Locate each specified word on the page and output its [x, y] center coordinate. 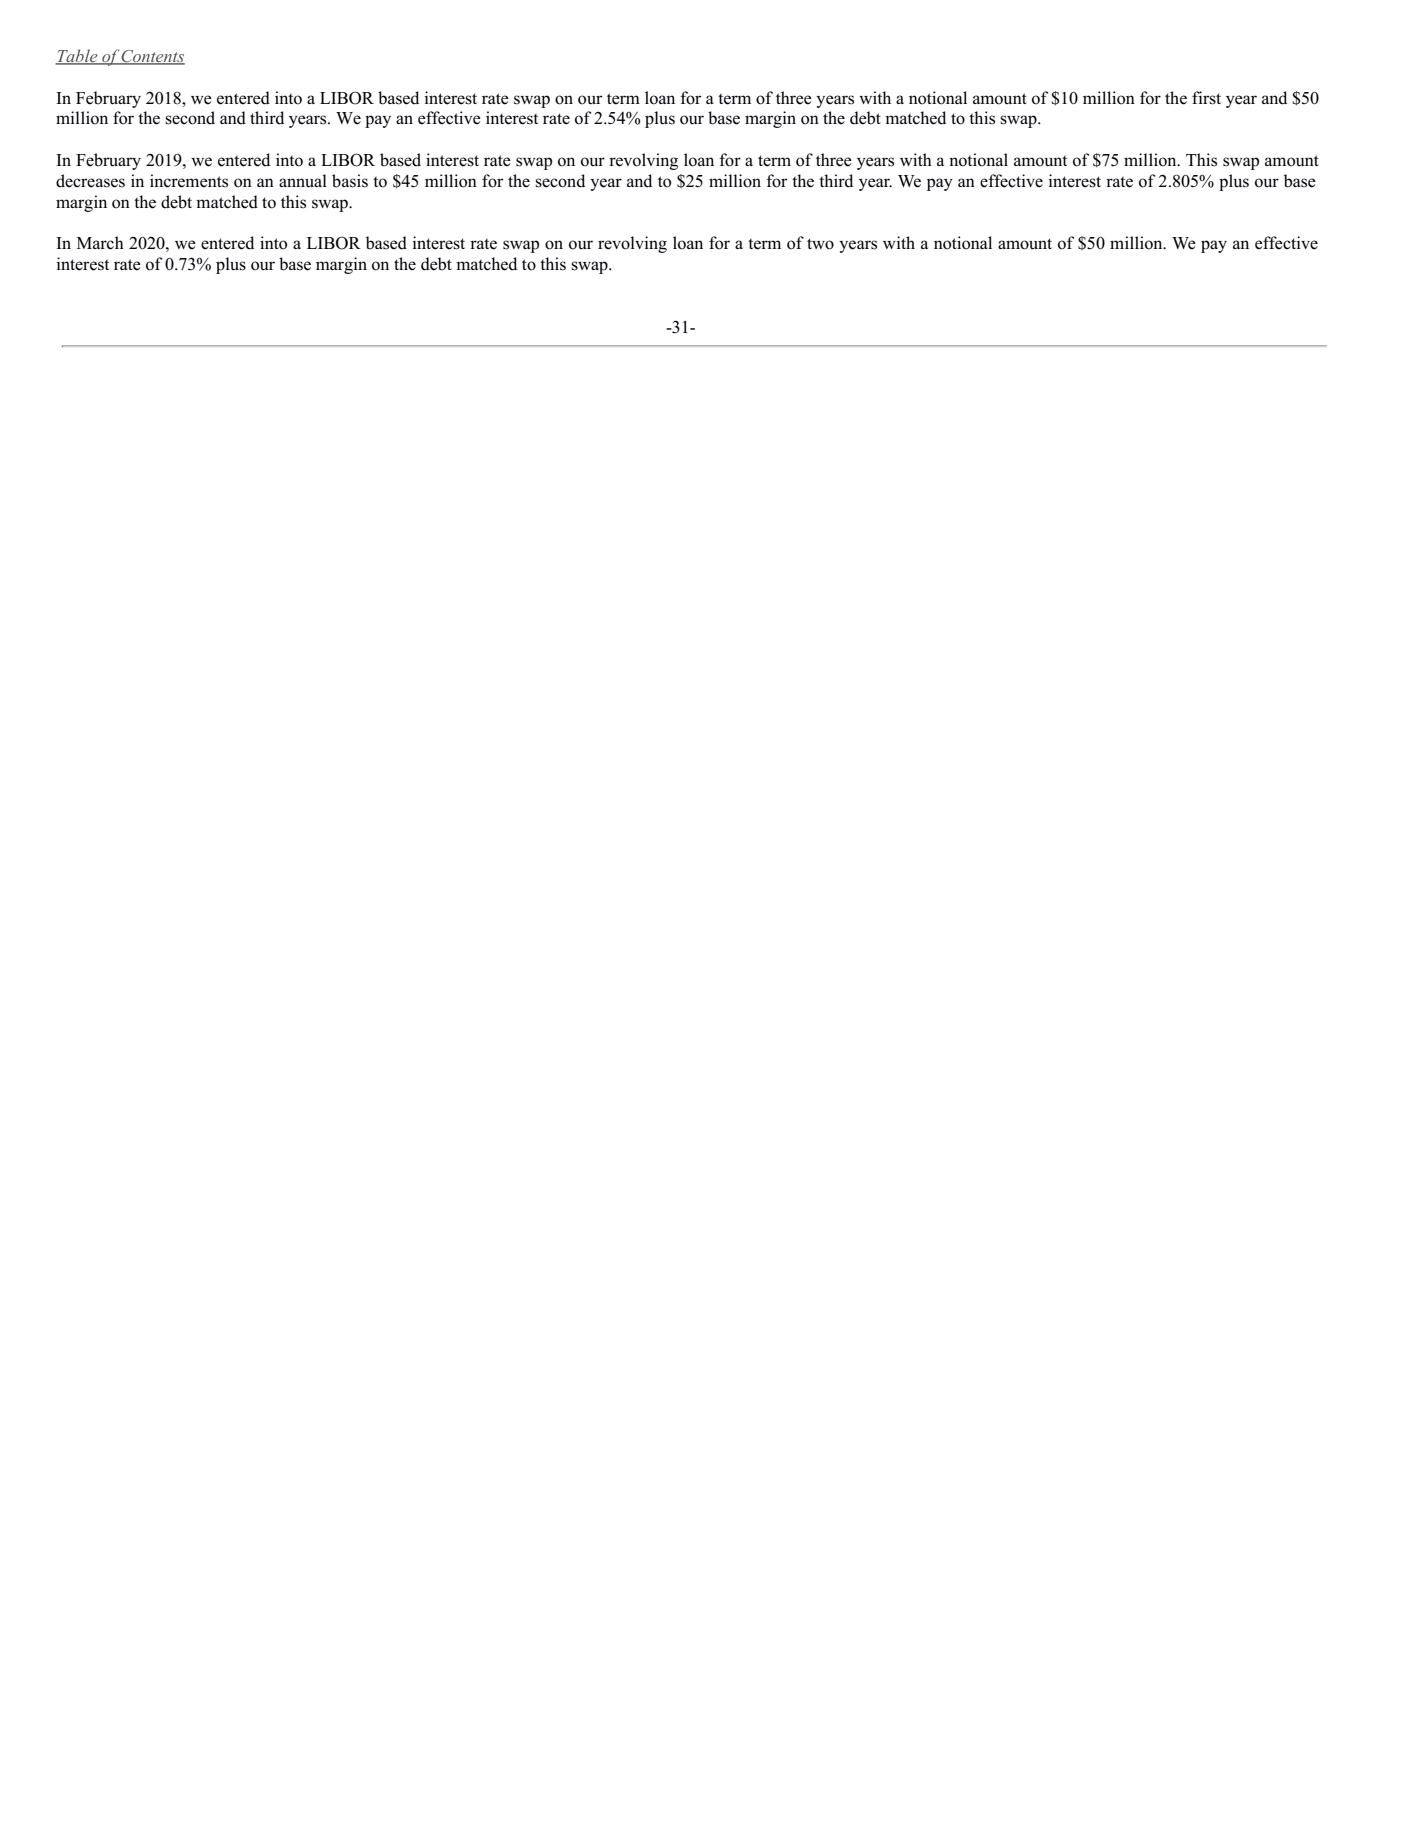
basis [350, 181]
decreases [90, 181]
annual [303, 181]
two [820, 244]
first [1206, 98]
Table [77, 56]
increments [189, 181]
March [100, 243]
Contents [152, 57]
